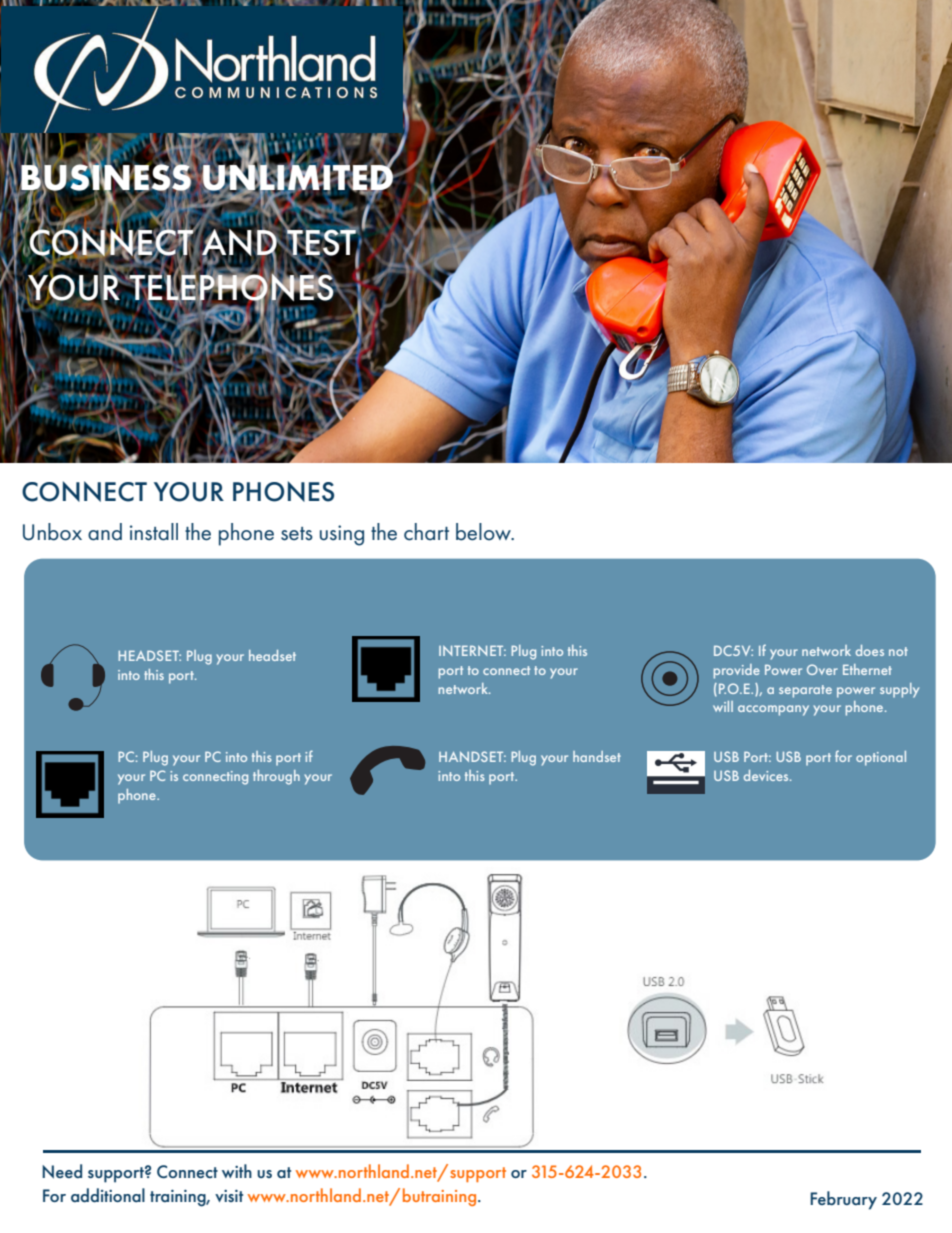 Image resolution: width=952 pixels, height=1233 pixels. I want to click on below, so click(484, 532).
